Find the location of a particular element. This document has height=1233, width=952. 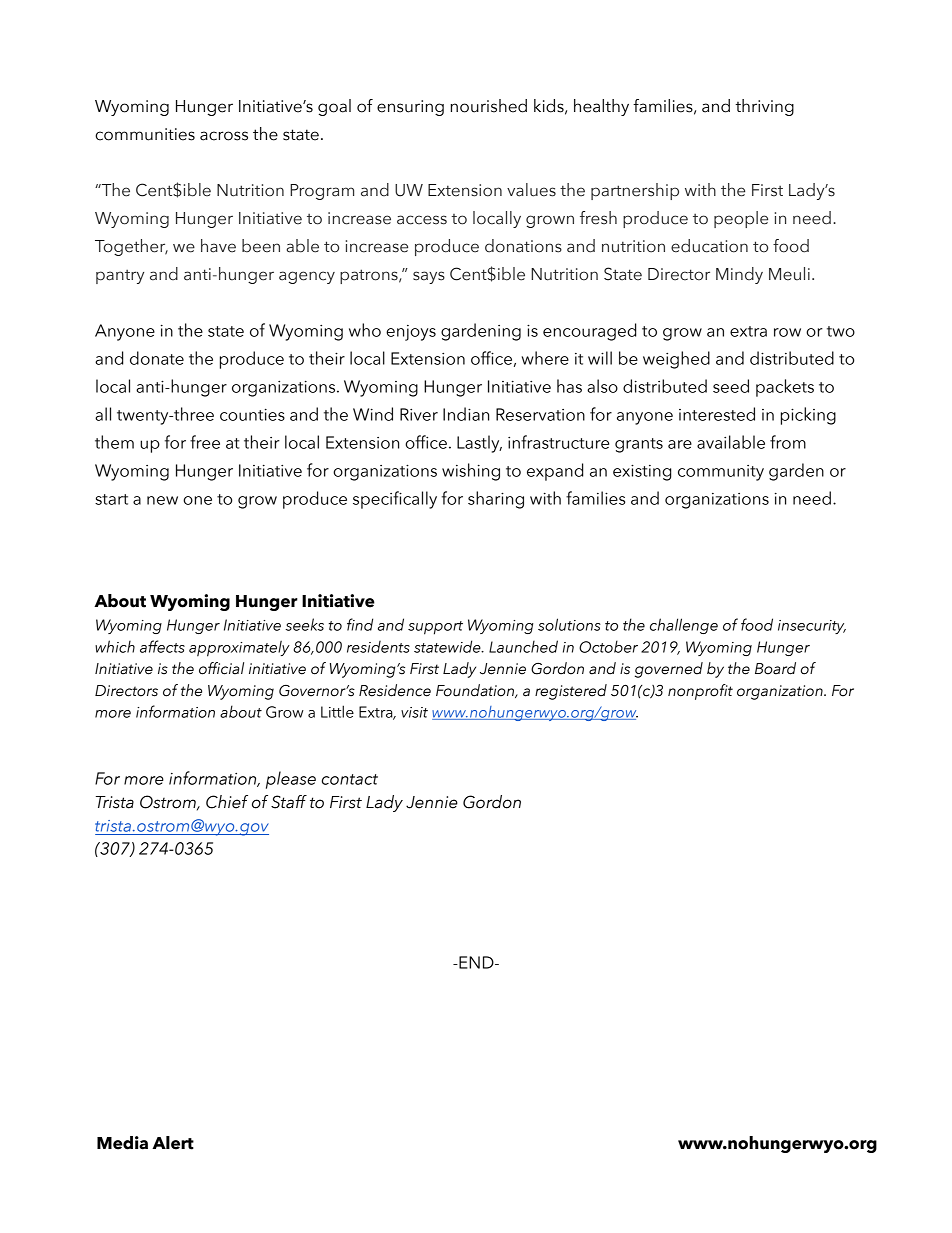

thriving is located at coordinates (764, 107).
